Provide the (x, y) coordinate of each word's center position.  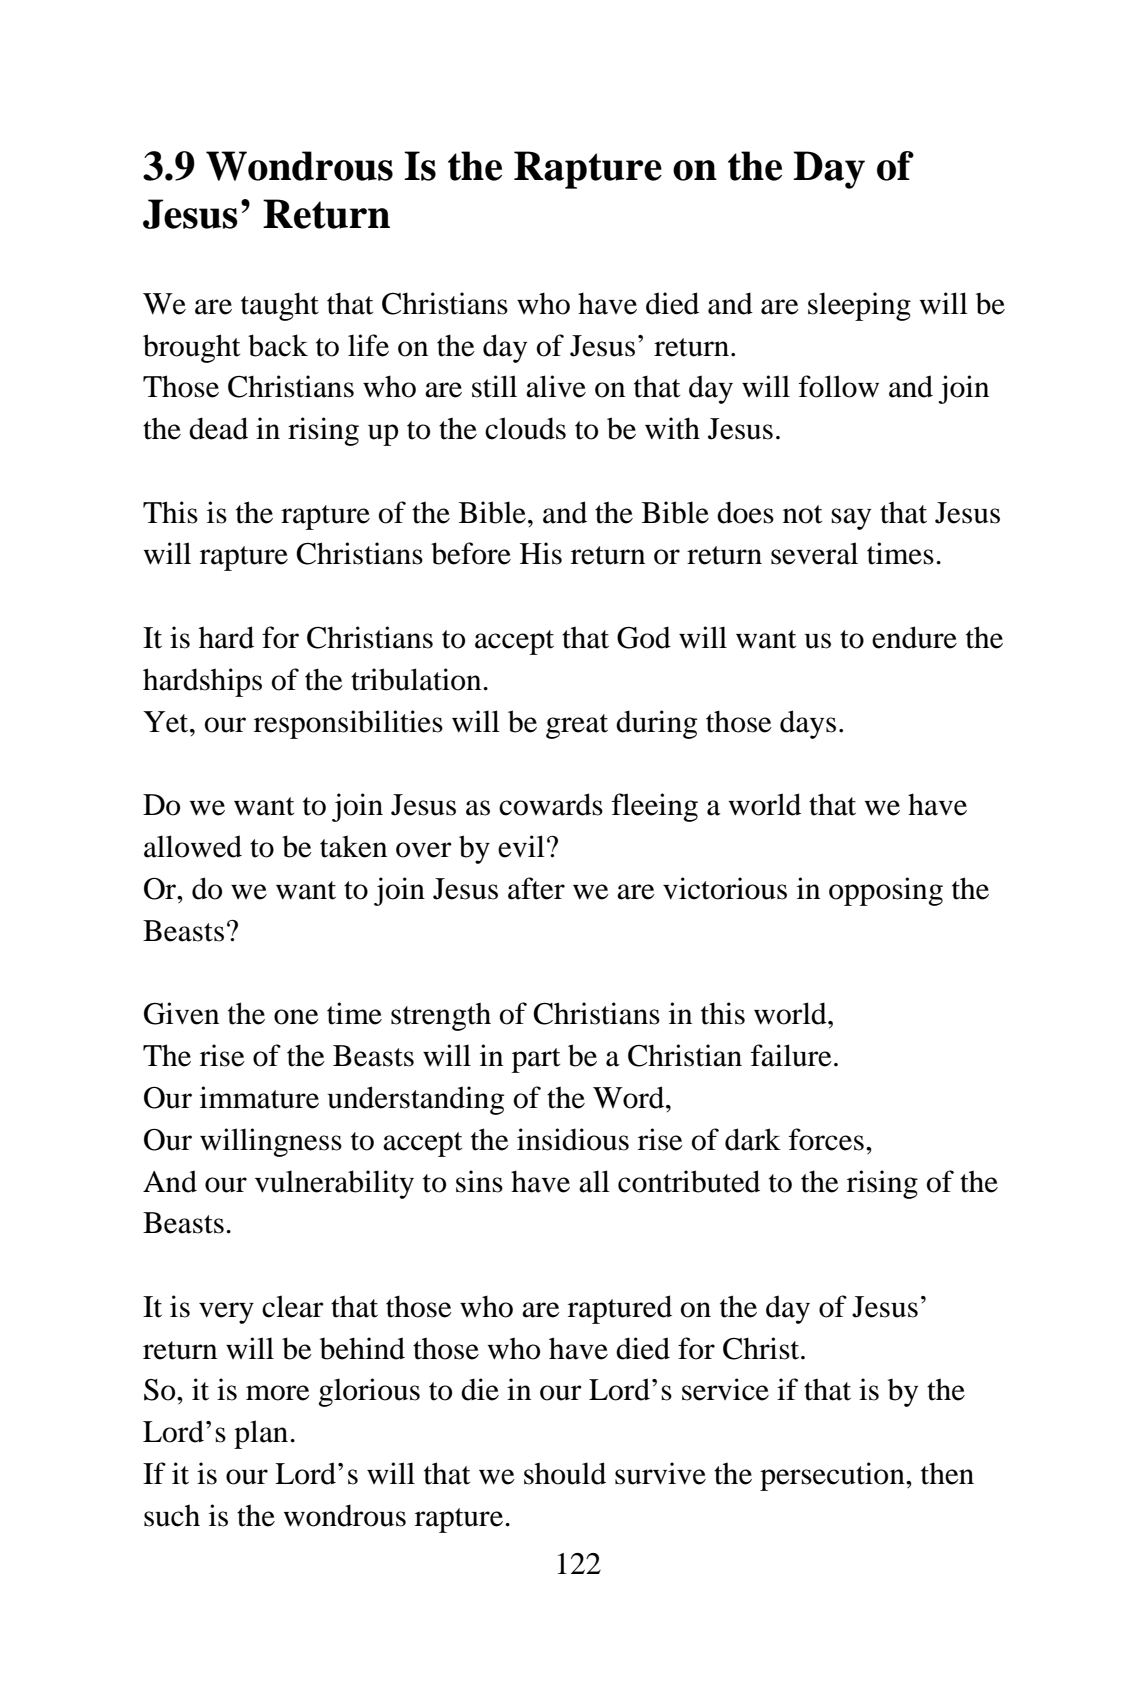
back (278, 345)
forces (826, 1139)
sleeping (859, 306)
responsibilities (348, 724)
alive (556, 386)
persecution (833, 1476)
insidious (573, 1139)
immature (259, 1097)
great (577, 726)
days (808, 724)
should (565, 1473)
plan (262, 1434)
